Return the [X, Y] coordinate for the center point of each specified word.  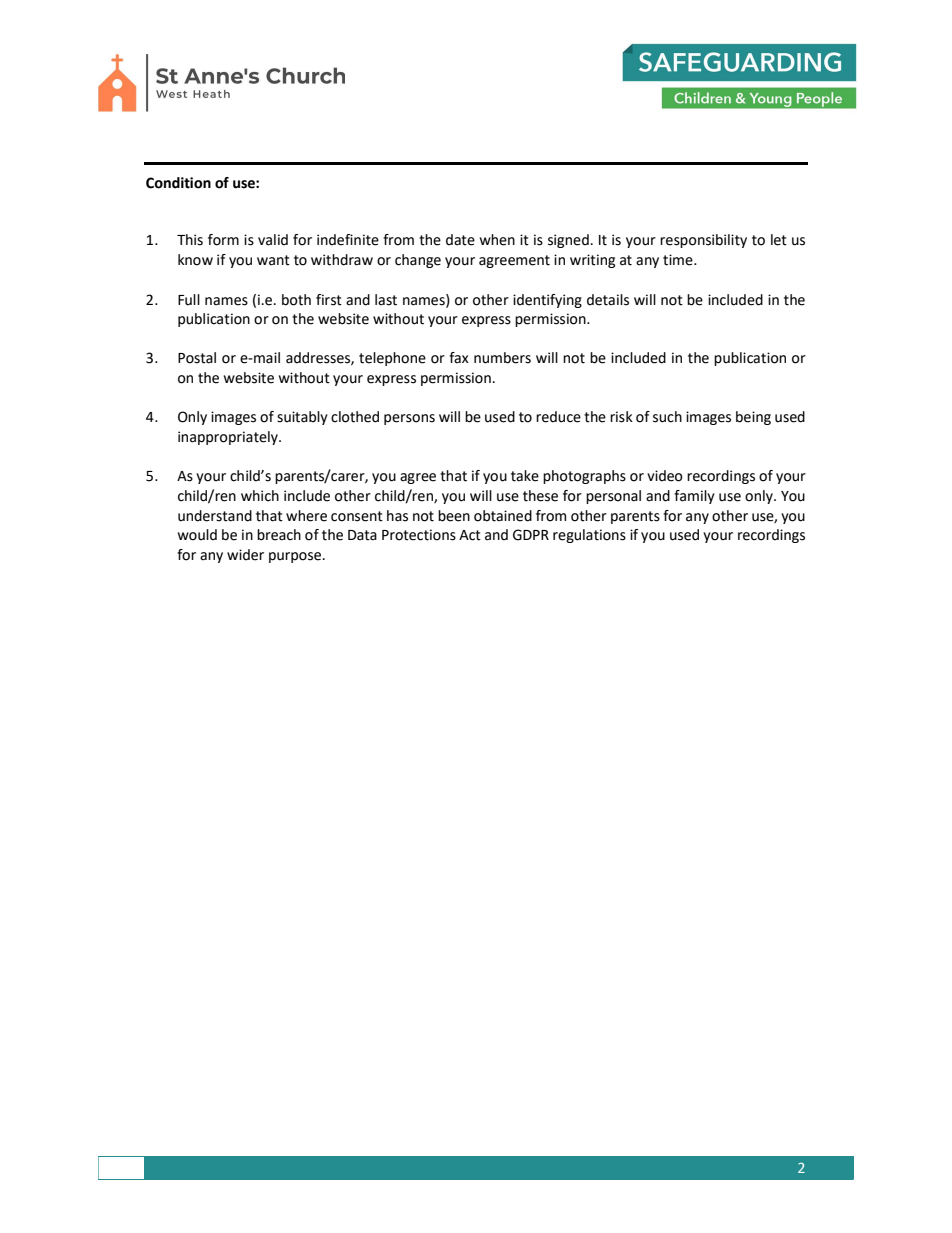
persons [409, 419]
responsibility [703, 241]
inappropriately [229, 438]
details [608, 300]
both [296, 300]
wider [245, 555]
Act [470, 535]
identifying [547, 301]
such [667, 417]
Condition [178, 183]
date [460, 240]
